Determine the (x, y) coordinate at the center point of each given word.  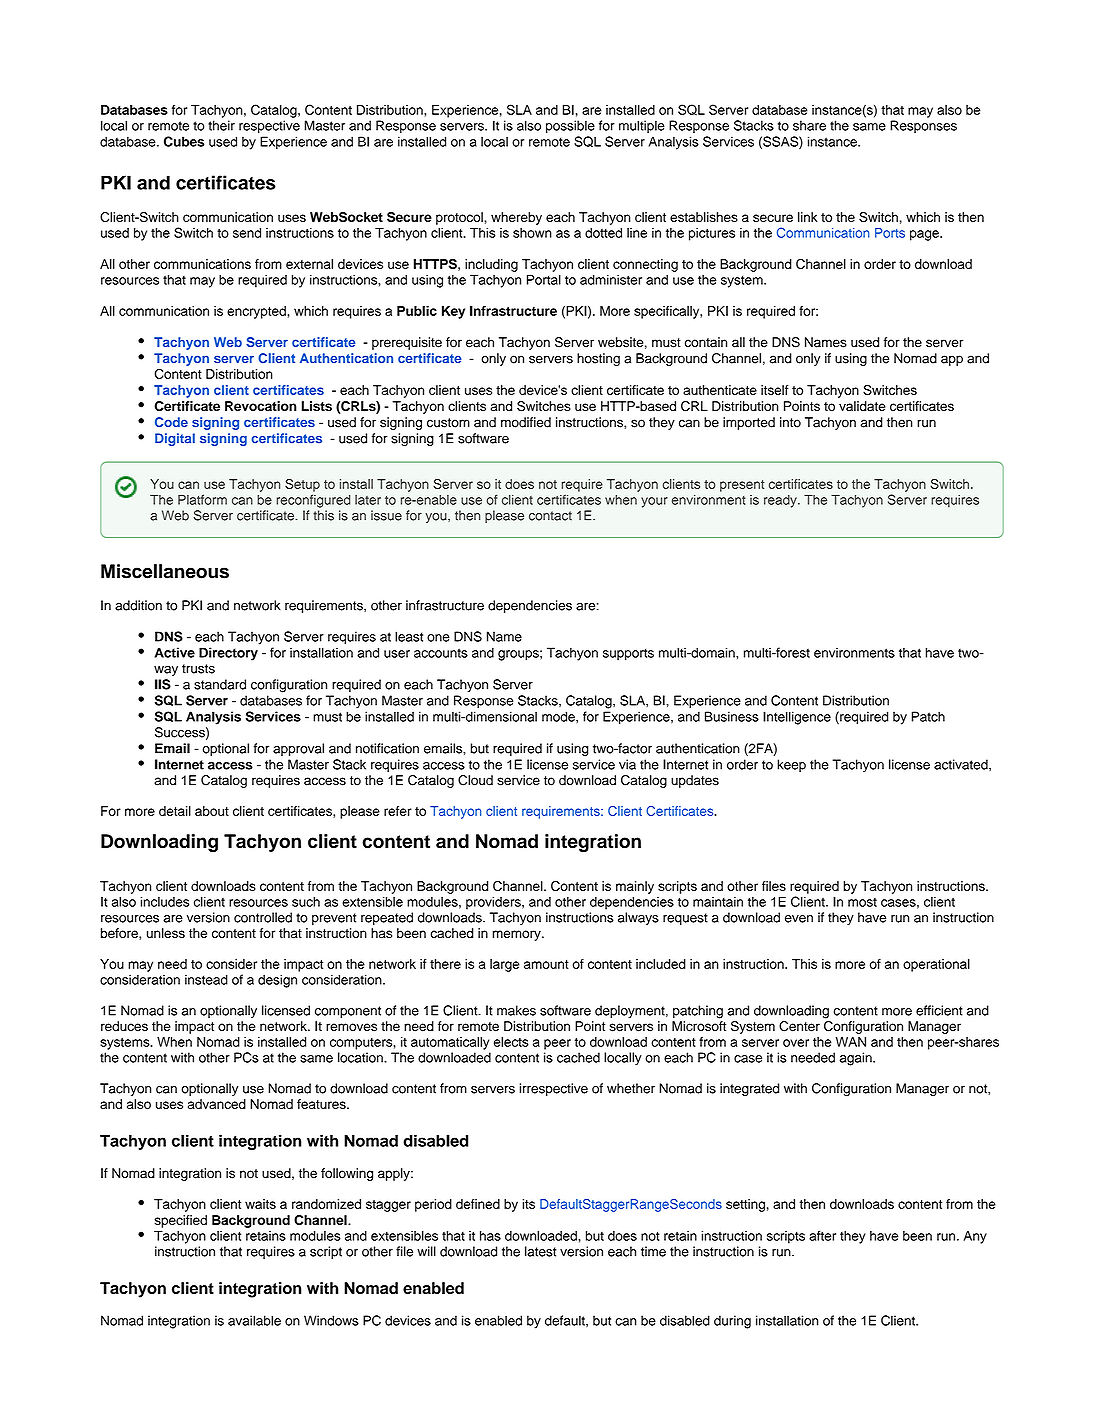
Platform (202, 499)
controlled (263, 917)
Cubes (184, 141)
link (807, 217)
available (254, 1320)
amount (546, 964)
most (862, 902)
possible (570, 126)
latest (540, 1251)
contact (550, 516)
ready (781, 501)
